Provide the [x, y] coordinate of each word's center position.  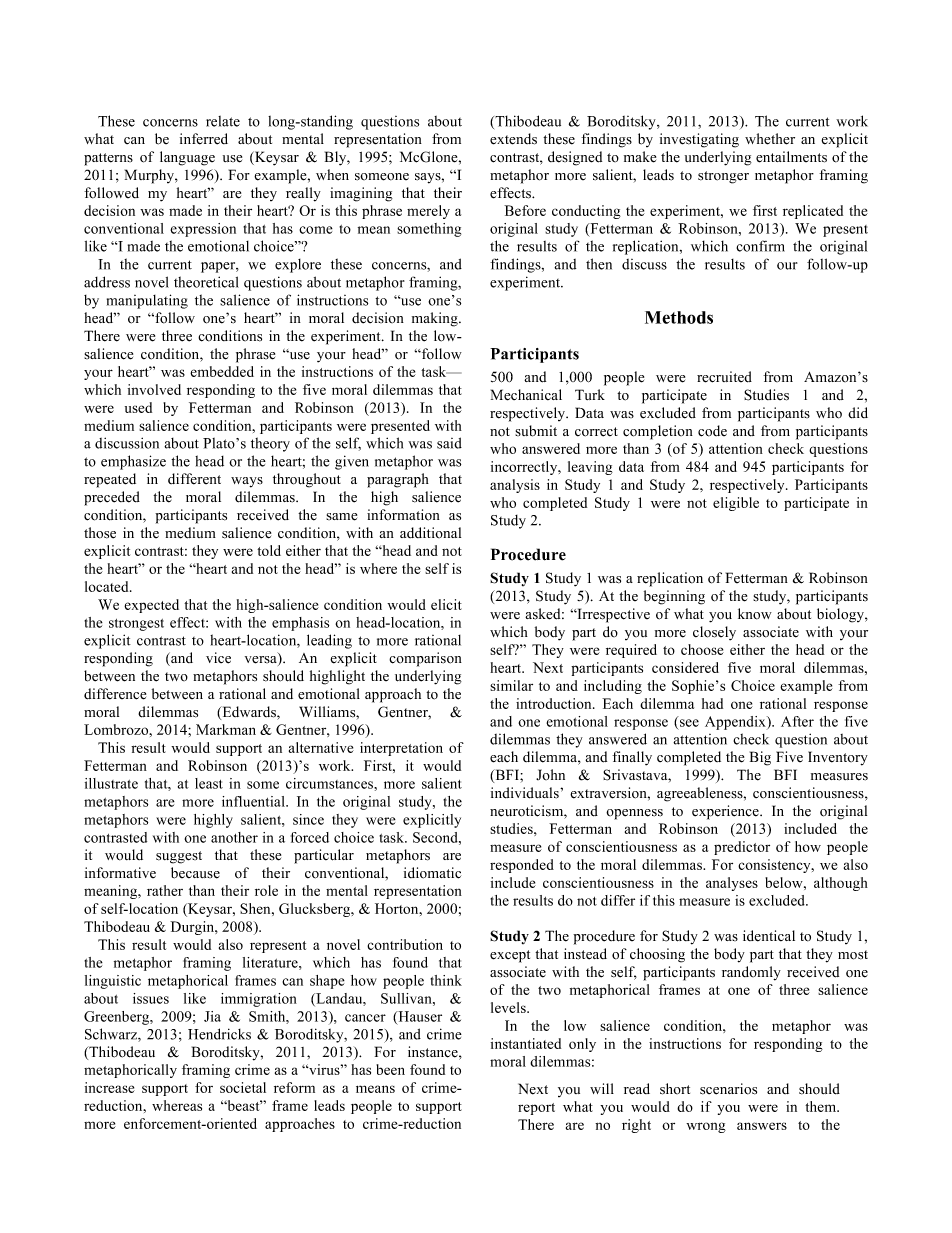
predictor [742, 848]
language [187, 158]
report [536, 1109]
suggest [179, 857]
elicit [446, 604]
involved [154, 389]
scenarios [728, 1089]
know [755, 614]
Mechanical [526, 395]
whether [770, 139]
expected [151, 606]
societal [243, 1087]
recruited [724, 377]
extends [513, 139]
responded [522, 866]
